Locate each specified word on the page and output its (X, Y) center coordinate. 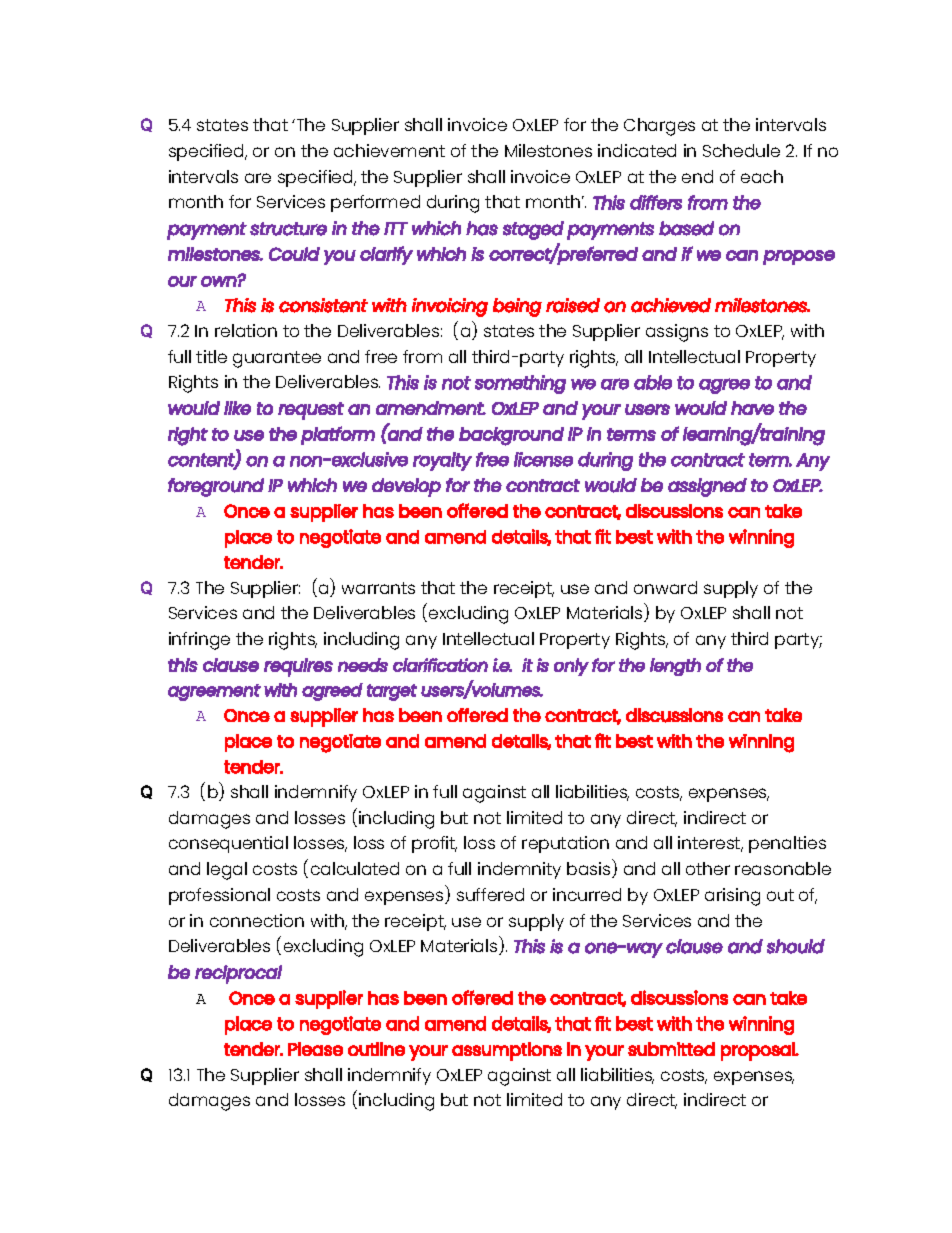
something (520, 384)
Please (315, 1049)
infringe (199, 641)
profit (434, 844)
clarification (440, 665)
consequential (228, 844)
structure (288, 229)
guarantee (277, 359)
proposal (759, 1051)
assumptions (507, 1051)
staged (533, 230)
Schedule (741, 150)
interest (710, 844)
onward (665, 587)
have (752, 408)
